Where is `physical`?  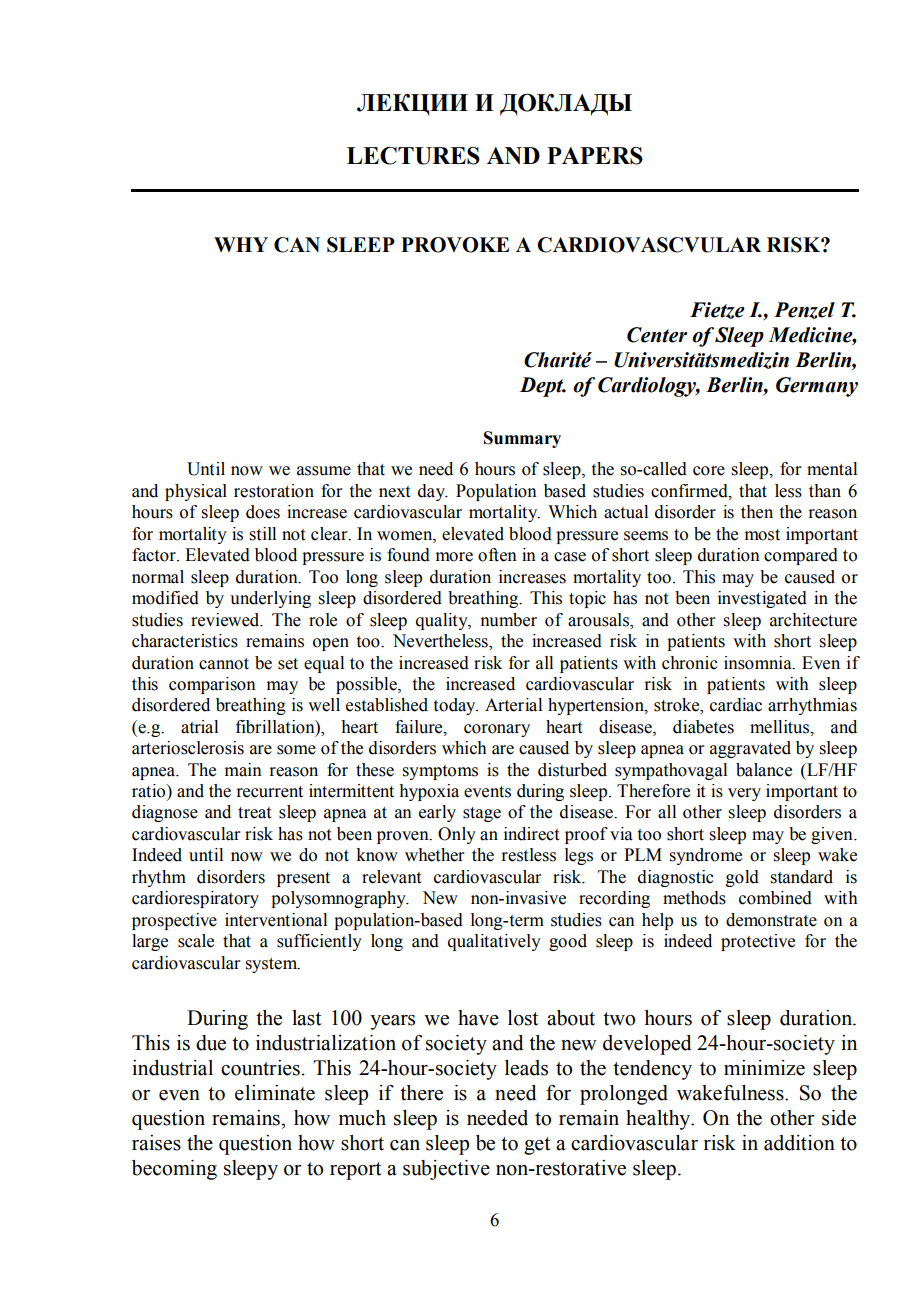
physical is located at coordinates (196, 492).
